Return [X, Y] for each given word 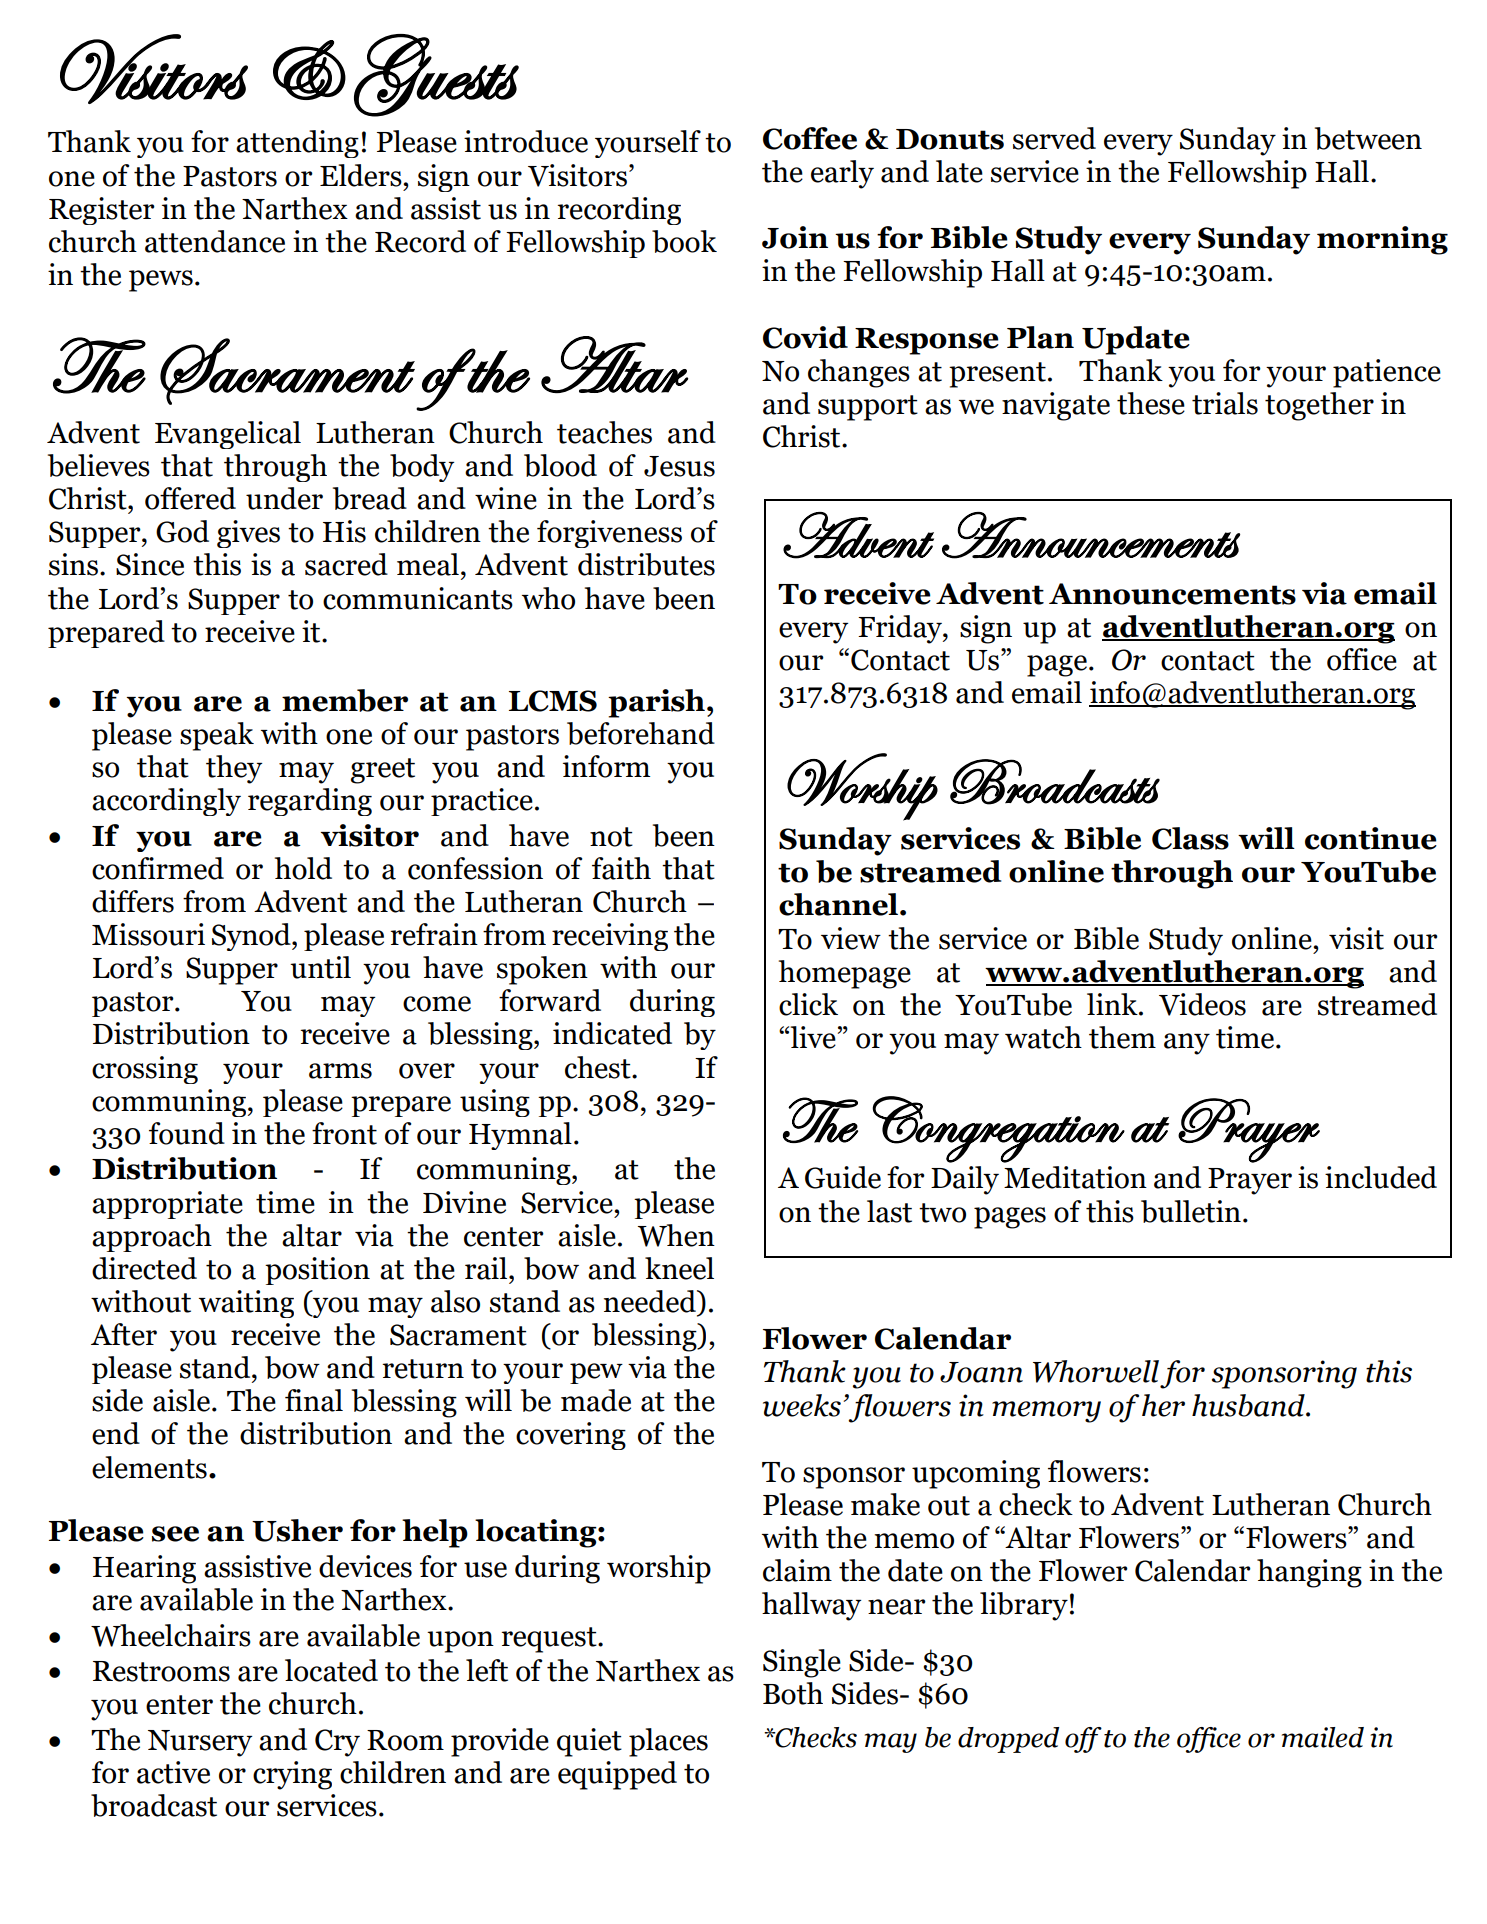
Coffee [810, 138]
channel [840, 904]
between [1368, 138]
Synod [252, 937]
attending [297, 144]
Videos [1202, 1004]
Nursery [200, 1743]
